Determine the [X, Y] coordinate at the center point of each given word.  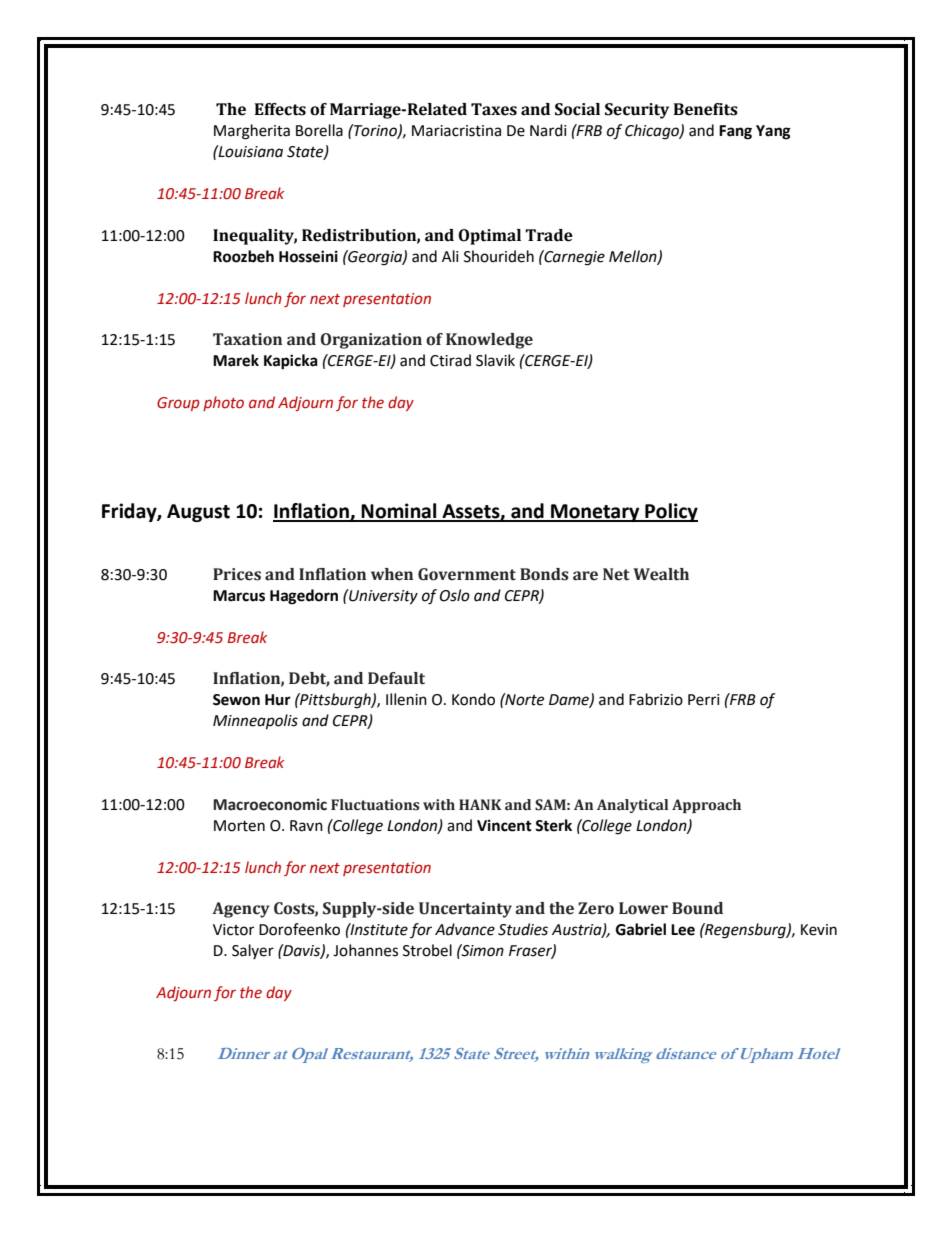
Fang [735, 132]
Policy [670, 512]
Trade [549, 235]
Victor [233, 930]
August [198, 513]
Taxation [247, 339]
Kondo [473, 699]
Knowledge [489, 341]
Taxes [494, 109]
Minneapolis [255, 722]
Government [467, 574]
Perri [704, 700]
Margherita [252, 132]
